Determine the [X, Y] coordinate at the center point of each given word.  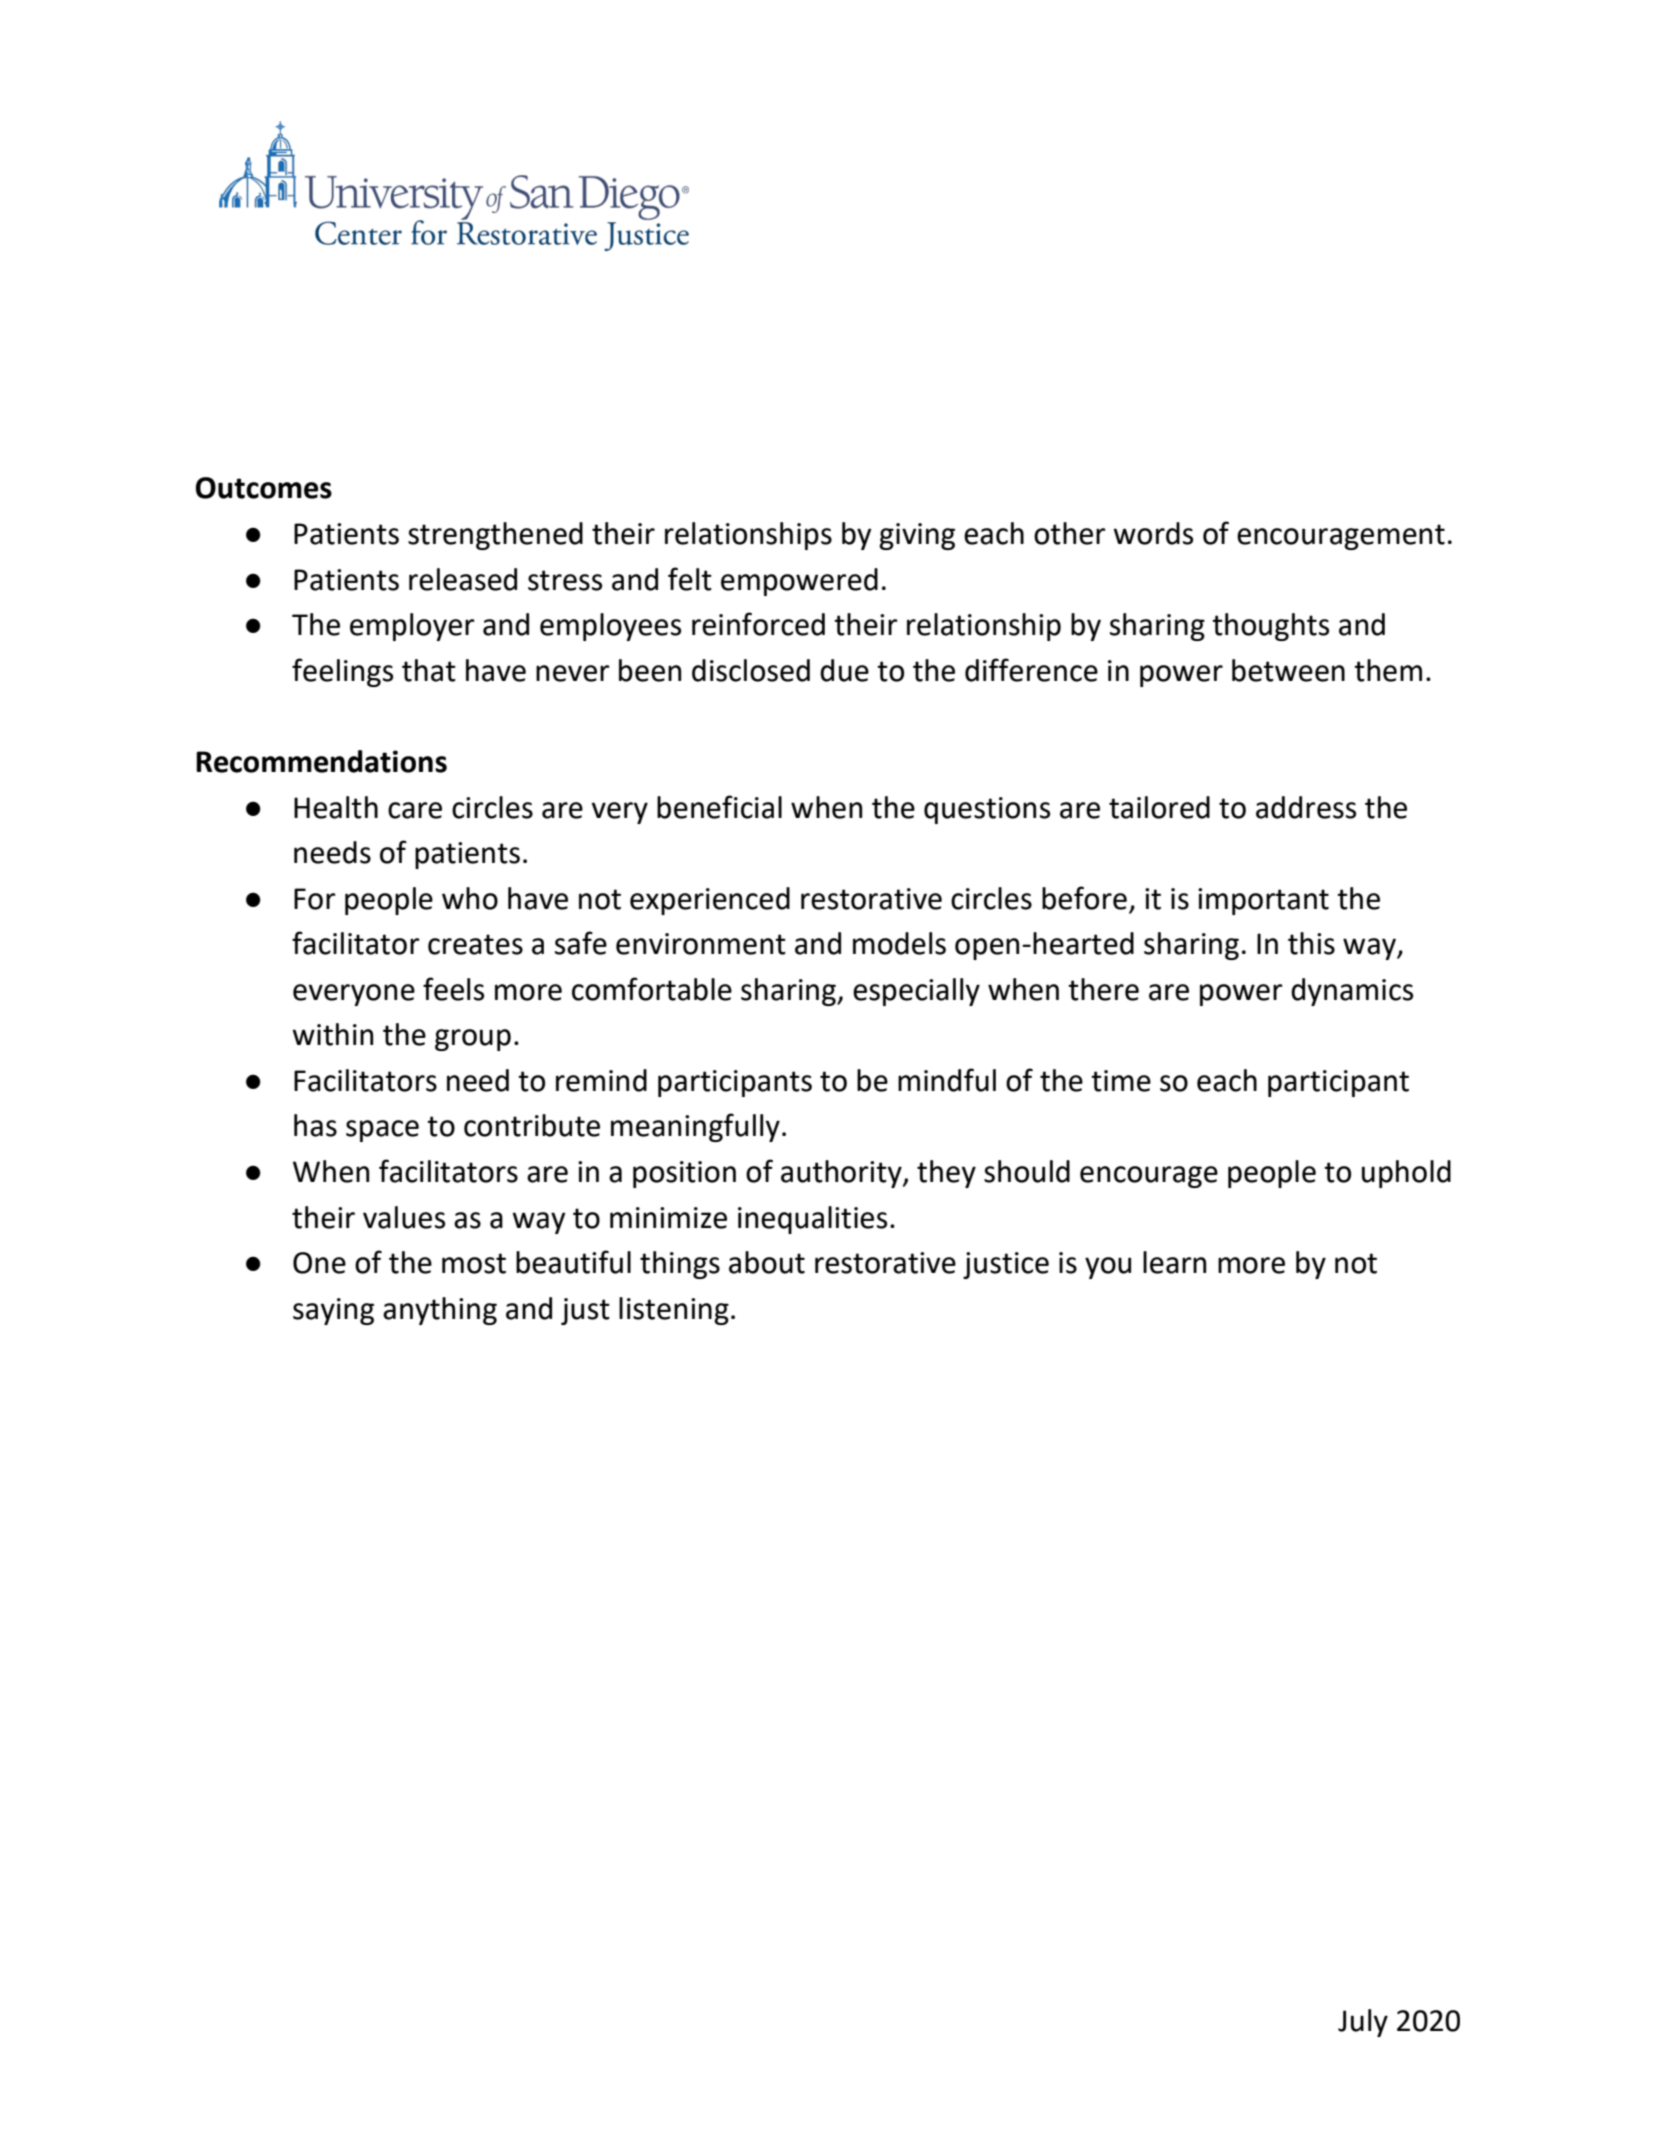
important [1263, 901]
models [899, 943]
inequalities [812, 1220]
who [470, 898]
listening [674, 1311]
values [404, 1217]
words [1153, 533]
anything [440, 1311]
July [1363, 2023]
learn [1174, 1262]
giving [917, 536]
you [1108, 1268]
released [463, 579]
